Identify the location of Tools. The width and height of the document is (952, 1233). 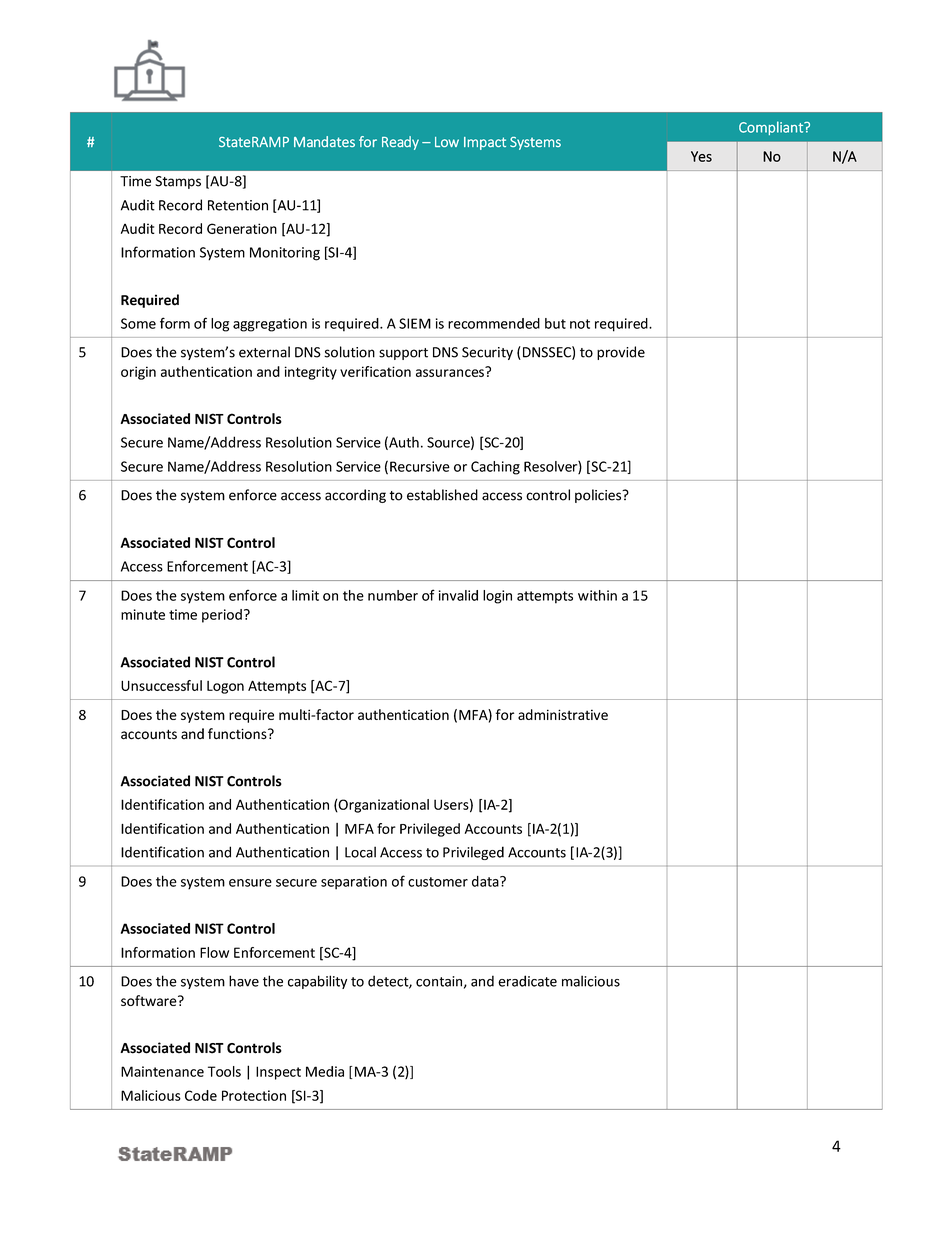
(224, 1071).
